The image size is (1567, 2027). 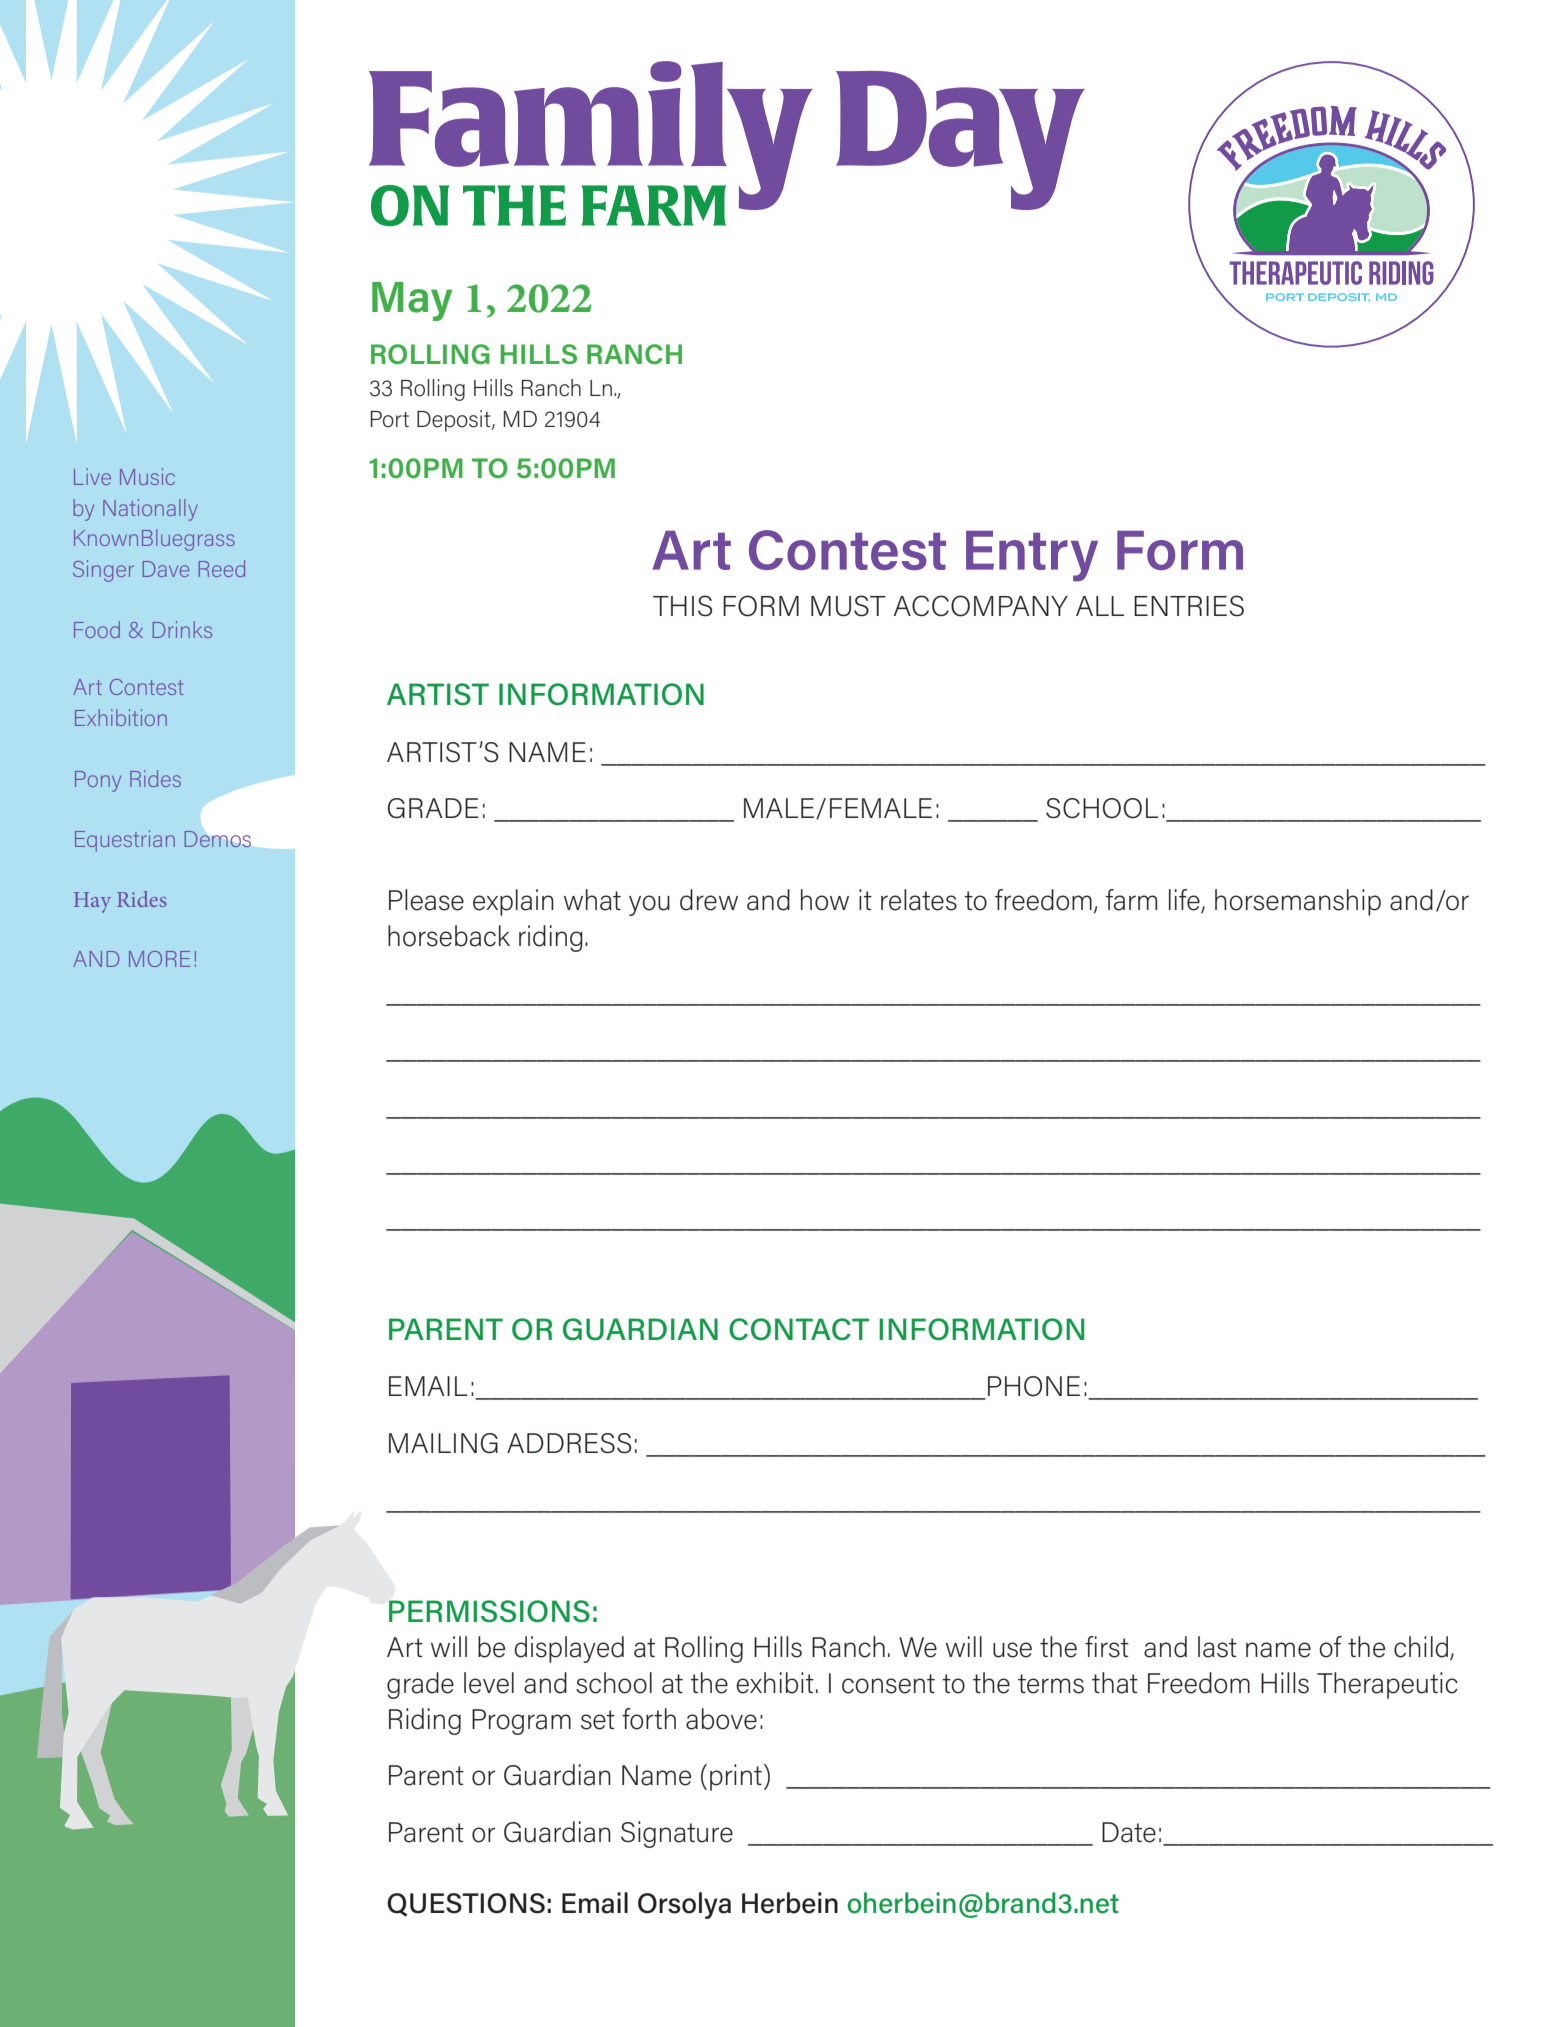 I want to click on horsemanship, so click(x=1298, y=902).
